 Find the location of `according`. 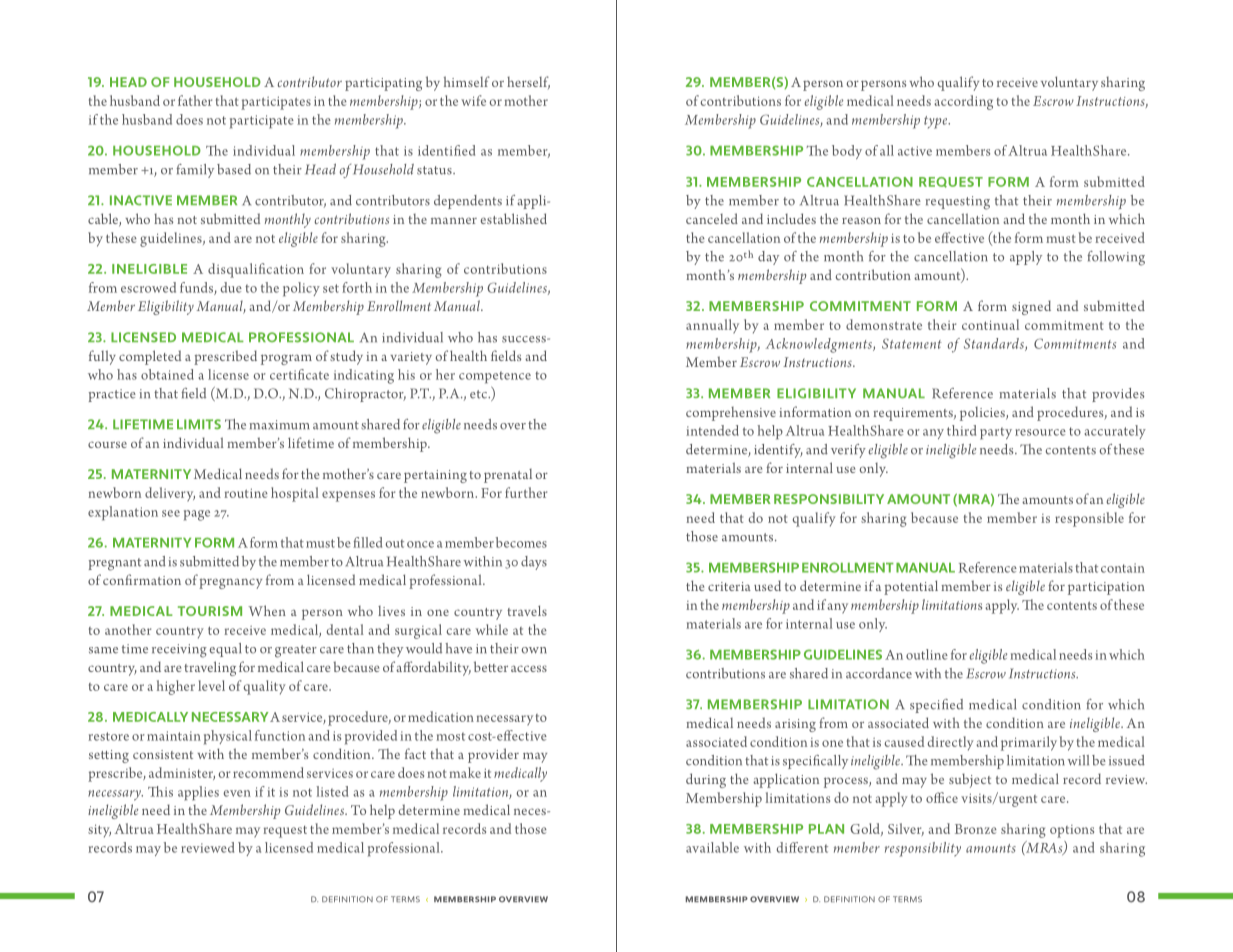

according is located at coordinates (963, 102).
